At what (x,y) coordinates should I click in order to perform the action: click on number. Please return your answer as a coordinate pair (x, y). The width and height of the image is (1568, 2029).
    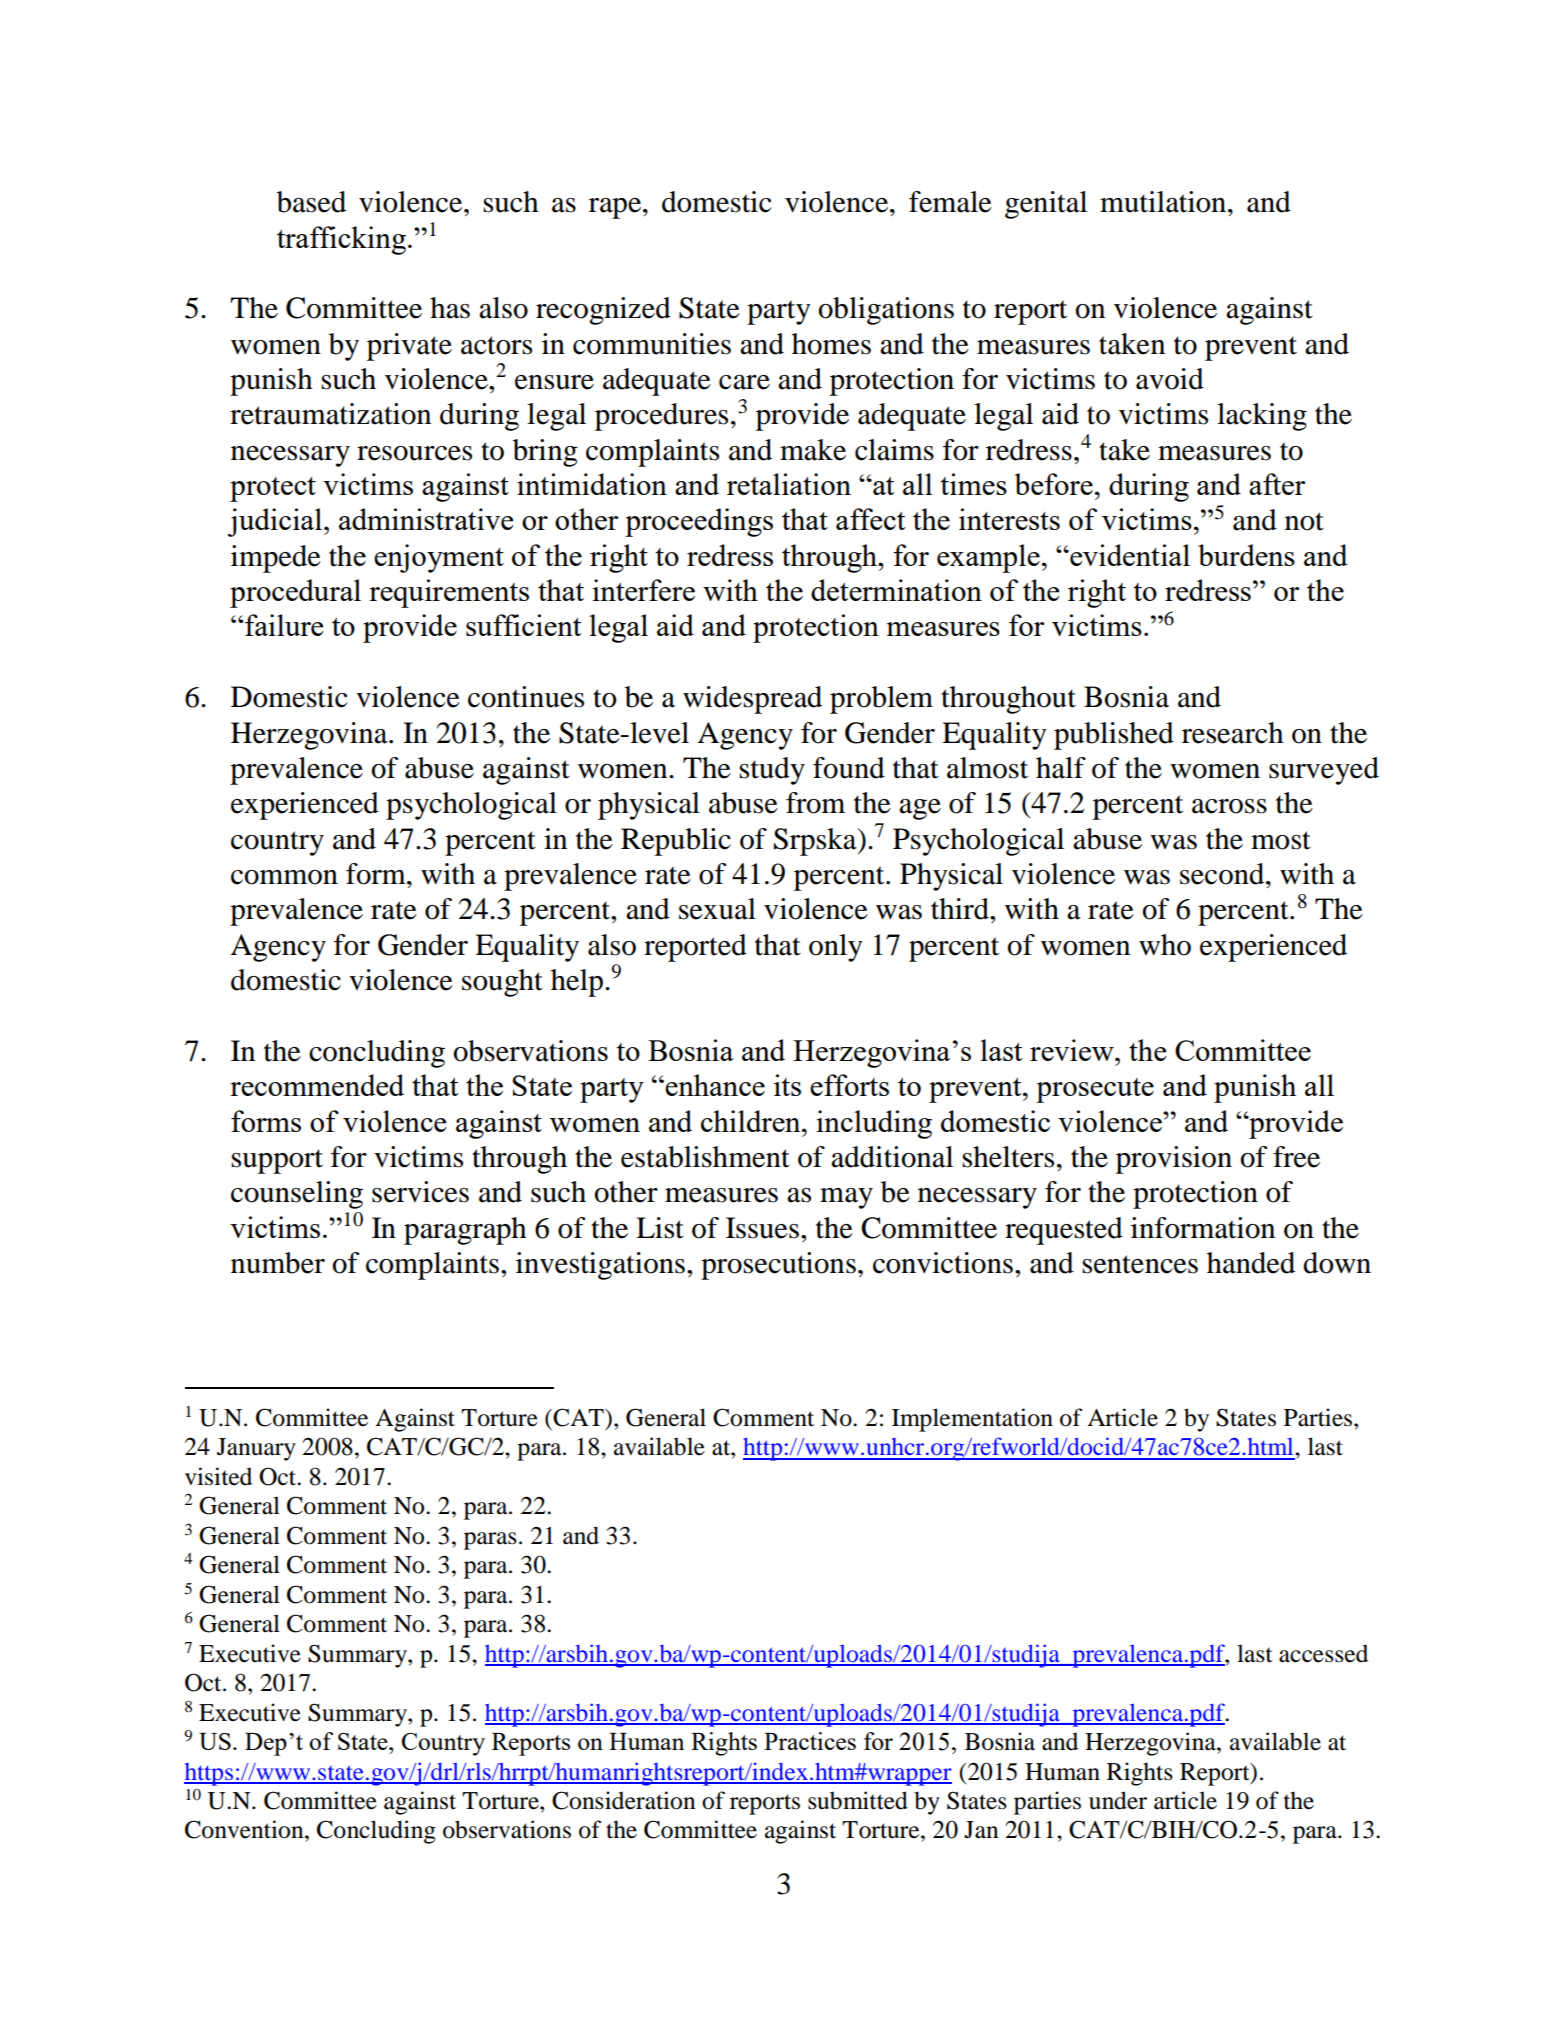
    Looking at the image, I should click on (278, 1263).
